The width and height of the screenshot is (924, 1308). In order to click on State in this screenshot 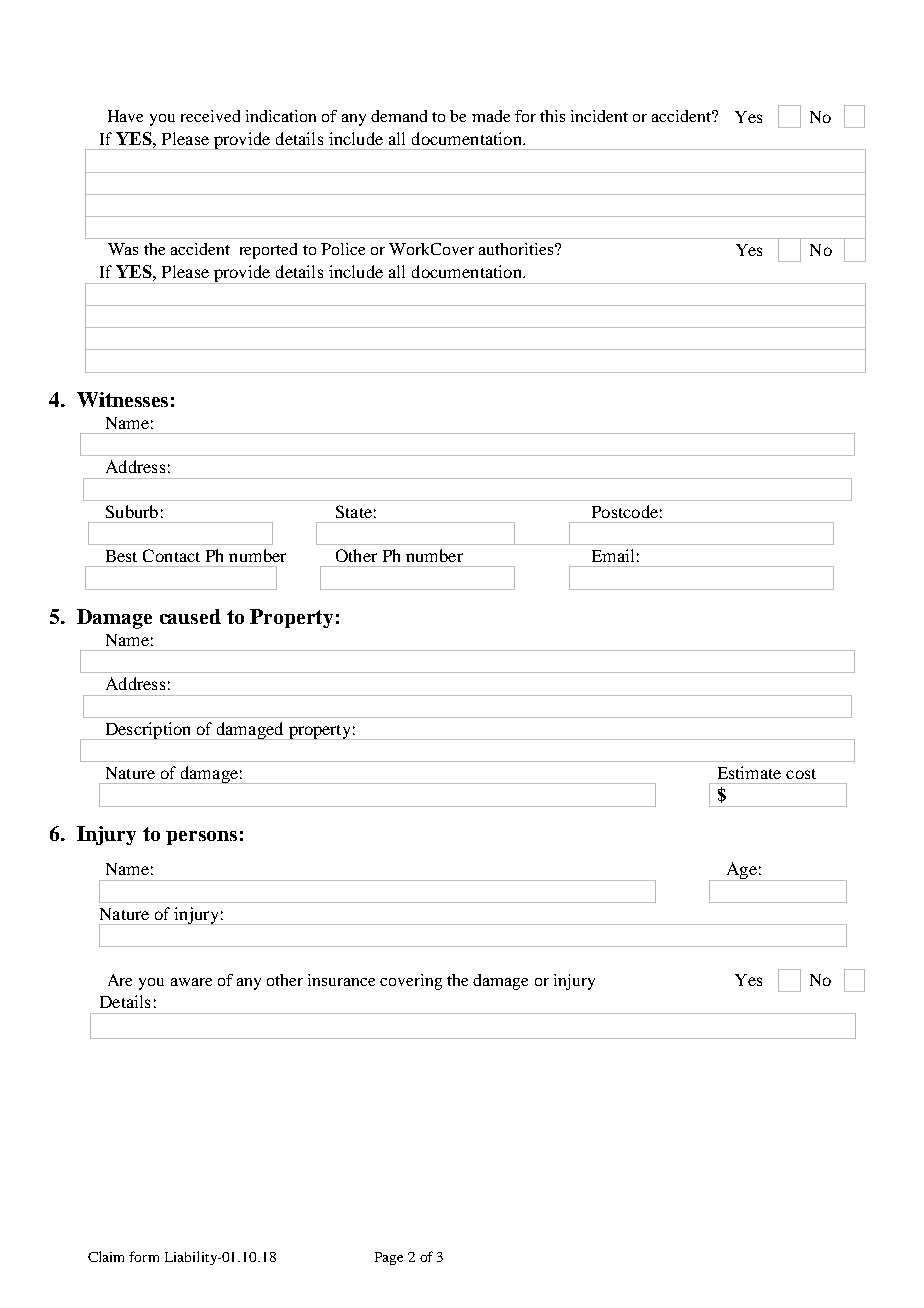, I will do `click(354, 511)`.
